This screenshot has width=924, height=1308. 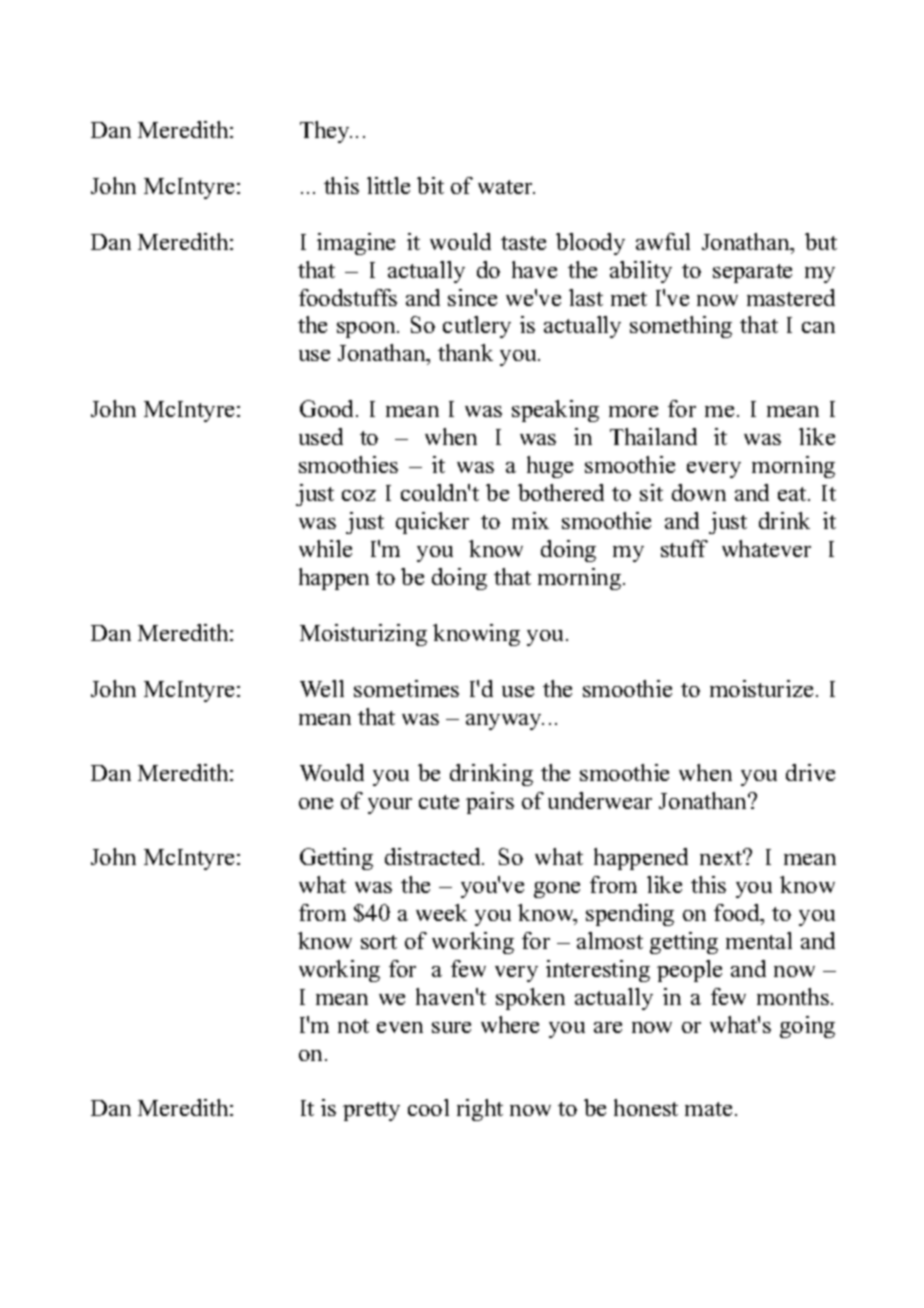 I want to click on pretty, so click(x=371, y=1111).
